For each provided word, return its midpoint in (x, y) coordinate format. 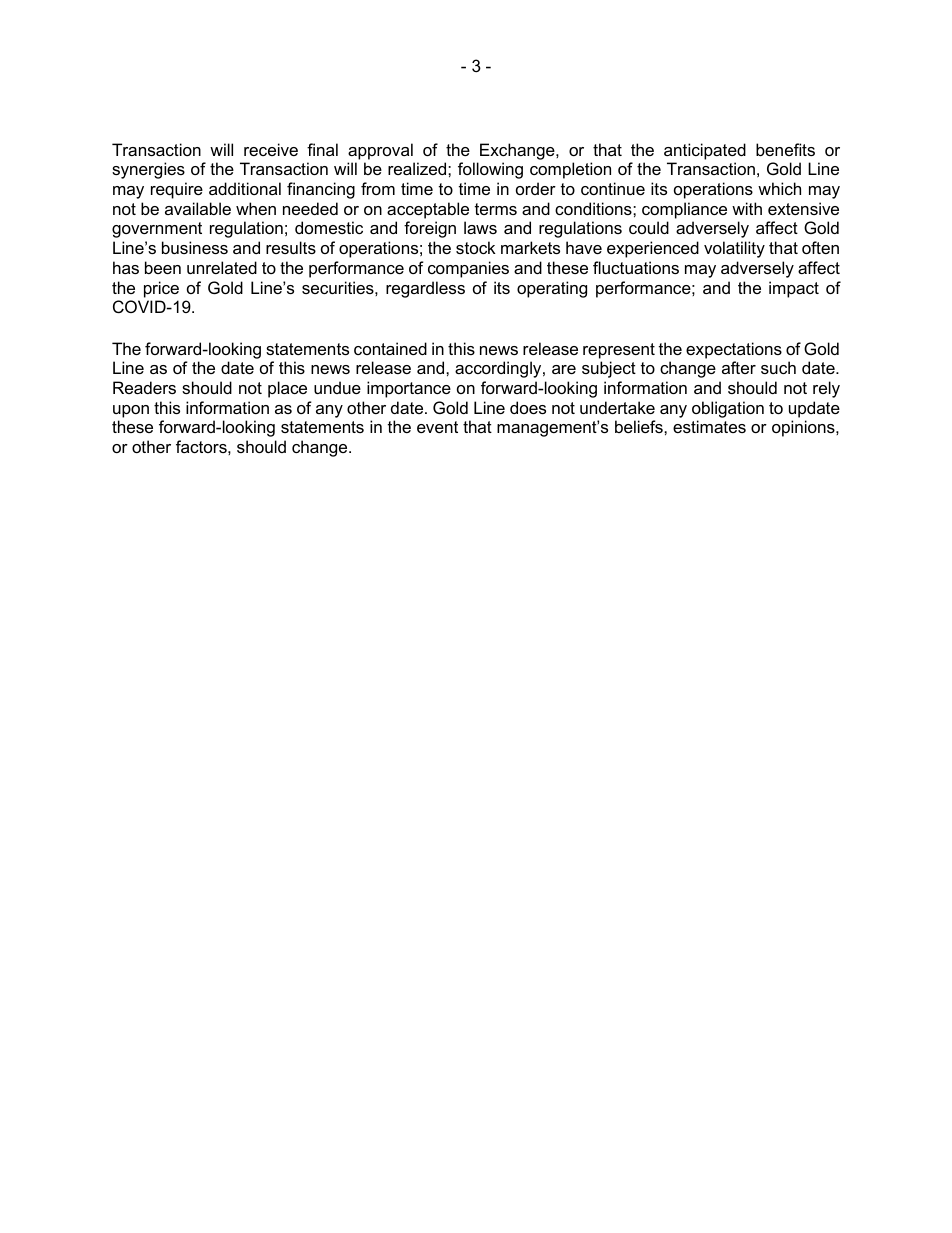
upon (131, 411)
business (195, 247)
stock (476, 247)
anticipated (705, 151)
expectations (734, 350)
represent (619, 351)
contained (390, 348)
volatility (734, 249)
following (490, 170)
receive (271, 149)
